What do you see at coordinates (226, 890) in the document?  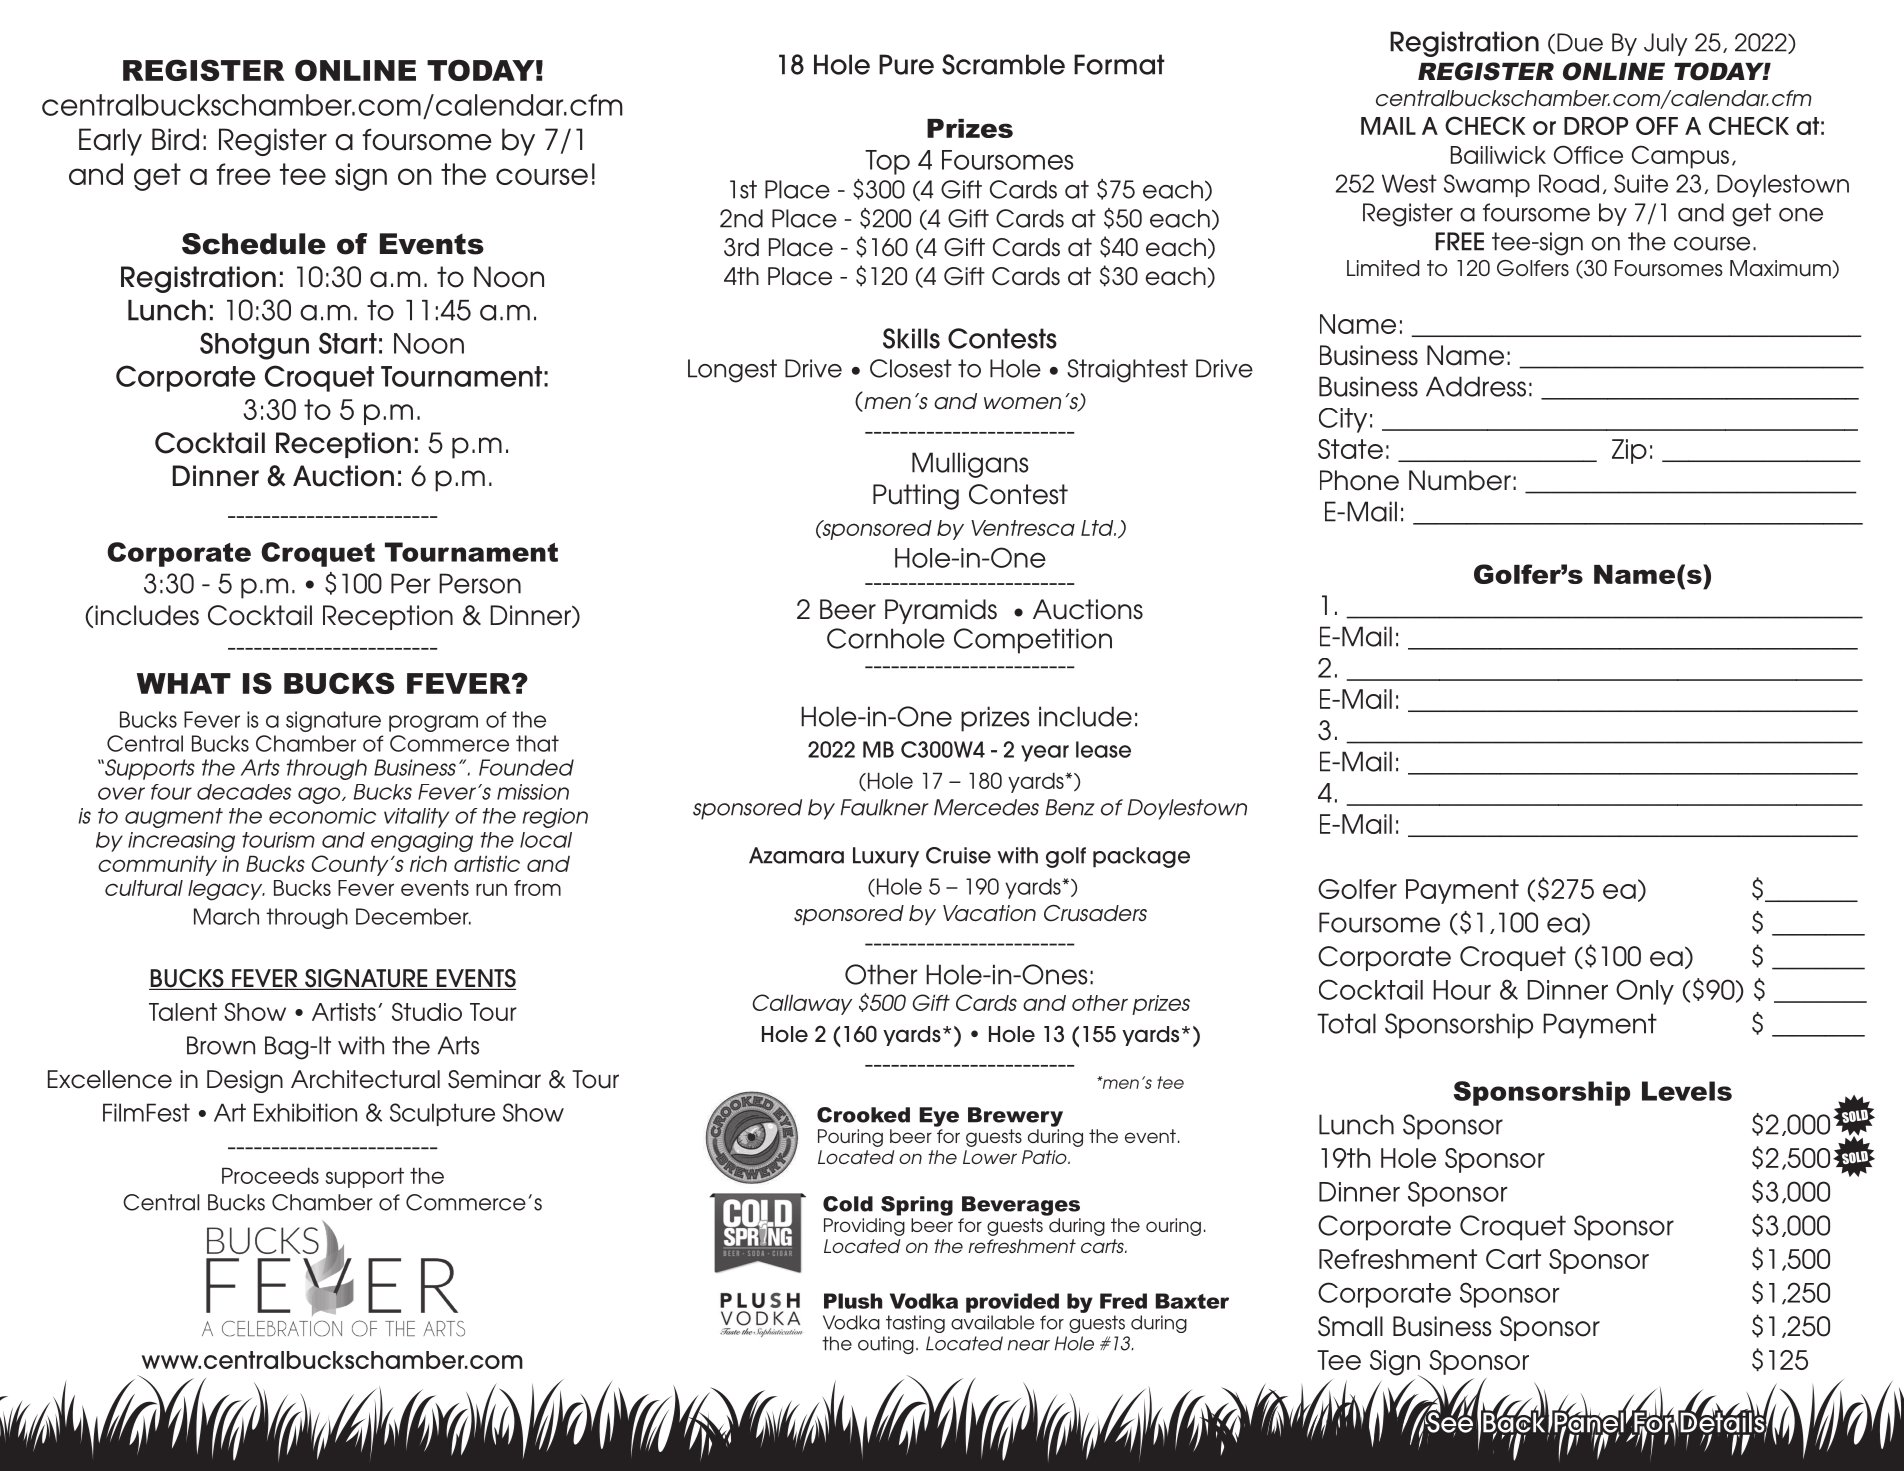 I see `legacy` at bounding box center [226, 890].
